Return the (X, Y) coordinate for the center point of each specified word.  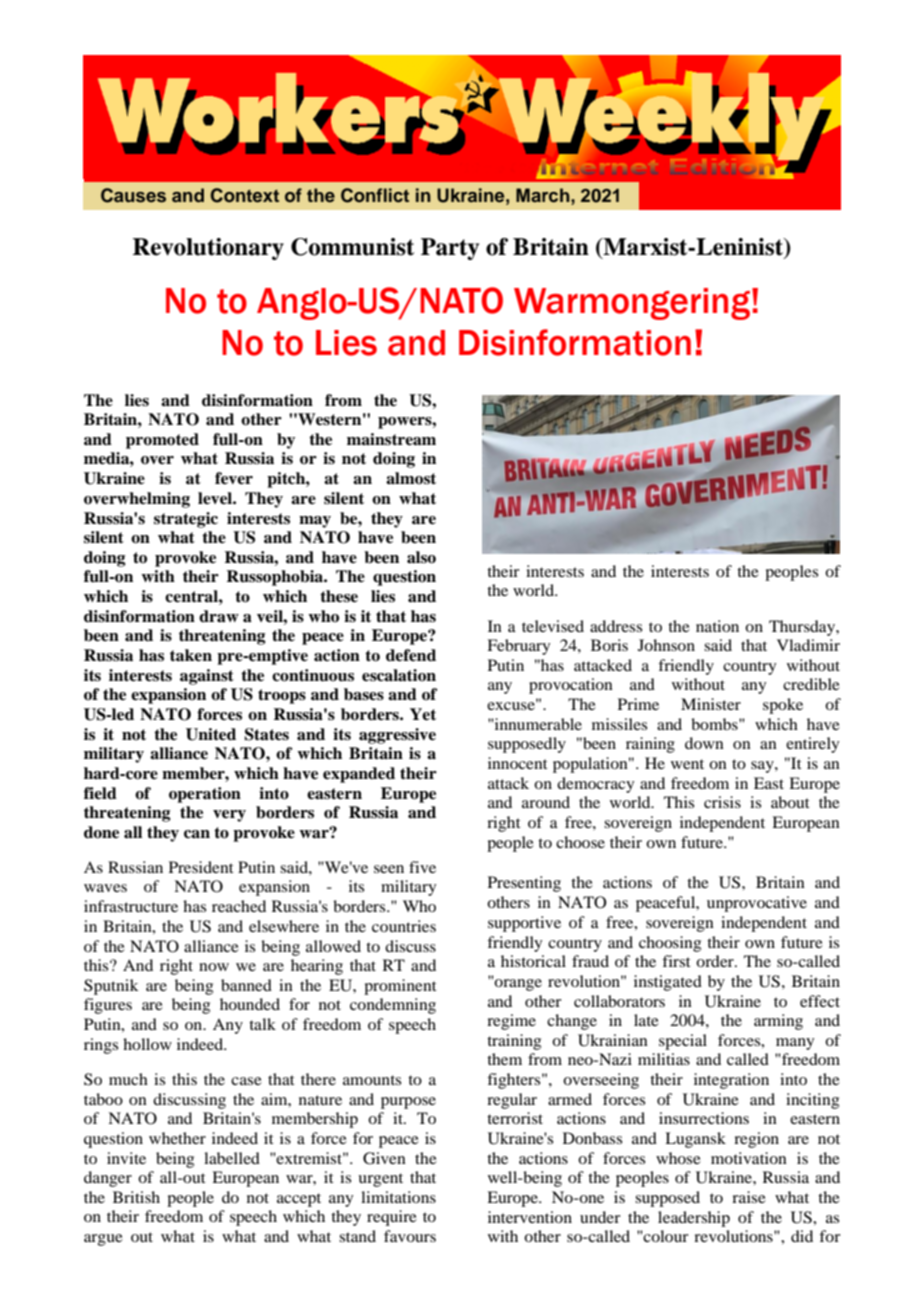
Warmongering (633, 304)
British (136, 1197)
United (211, 734)
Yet (423, 714)
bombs (715, 724)
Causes (133, 195)
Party (450, 249)
